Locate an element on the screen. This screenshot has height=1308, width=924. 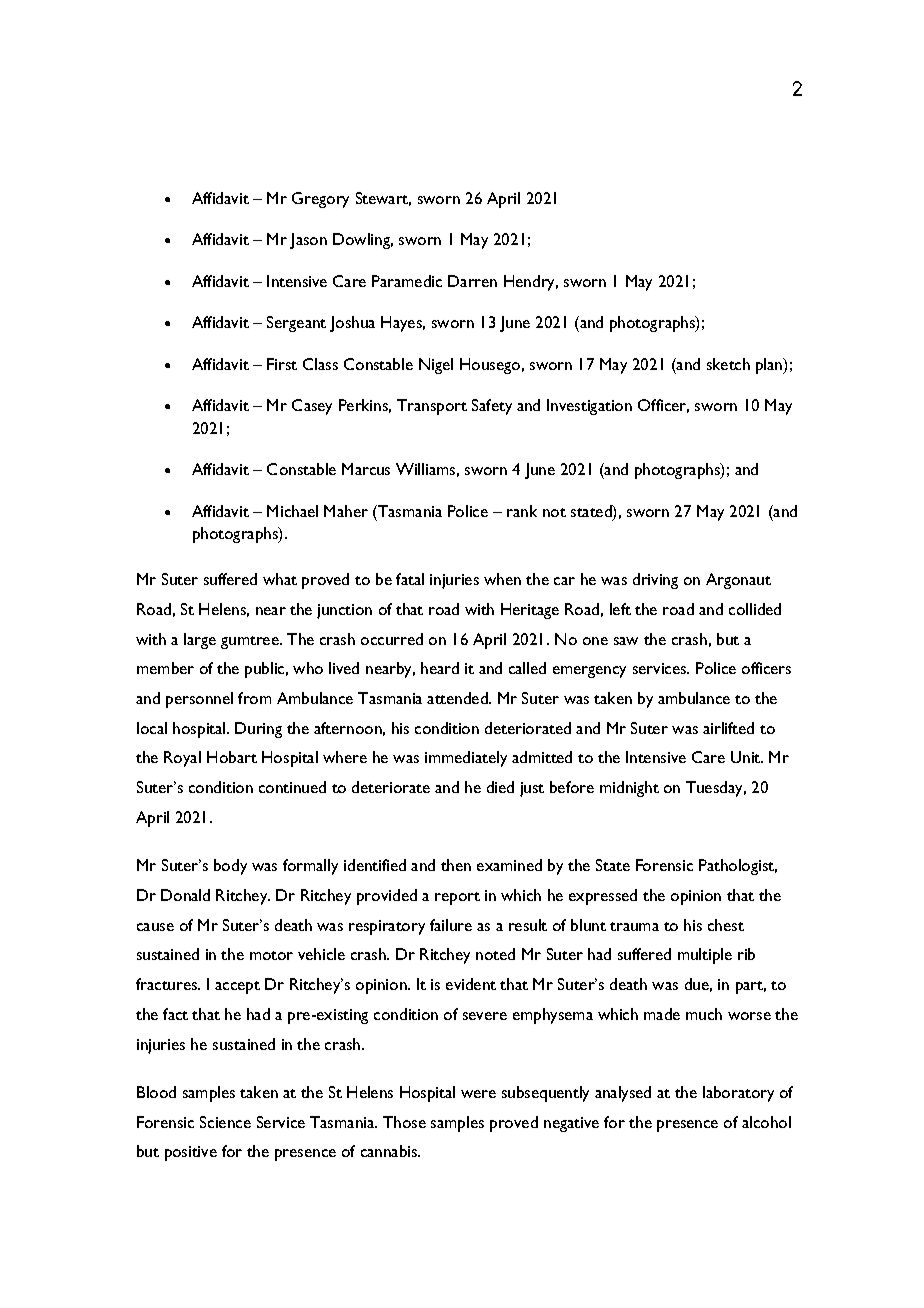
driving is located at coordinates (655, 581).
